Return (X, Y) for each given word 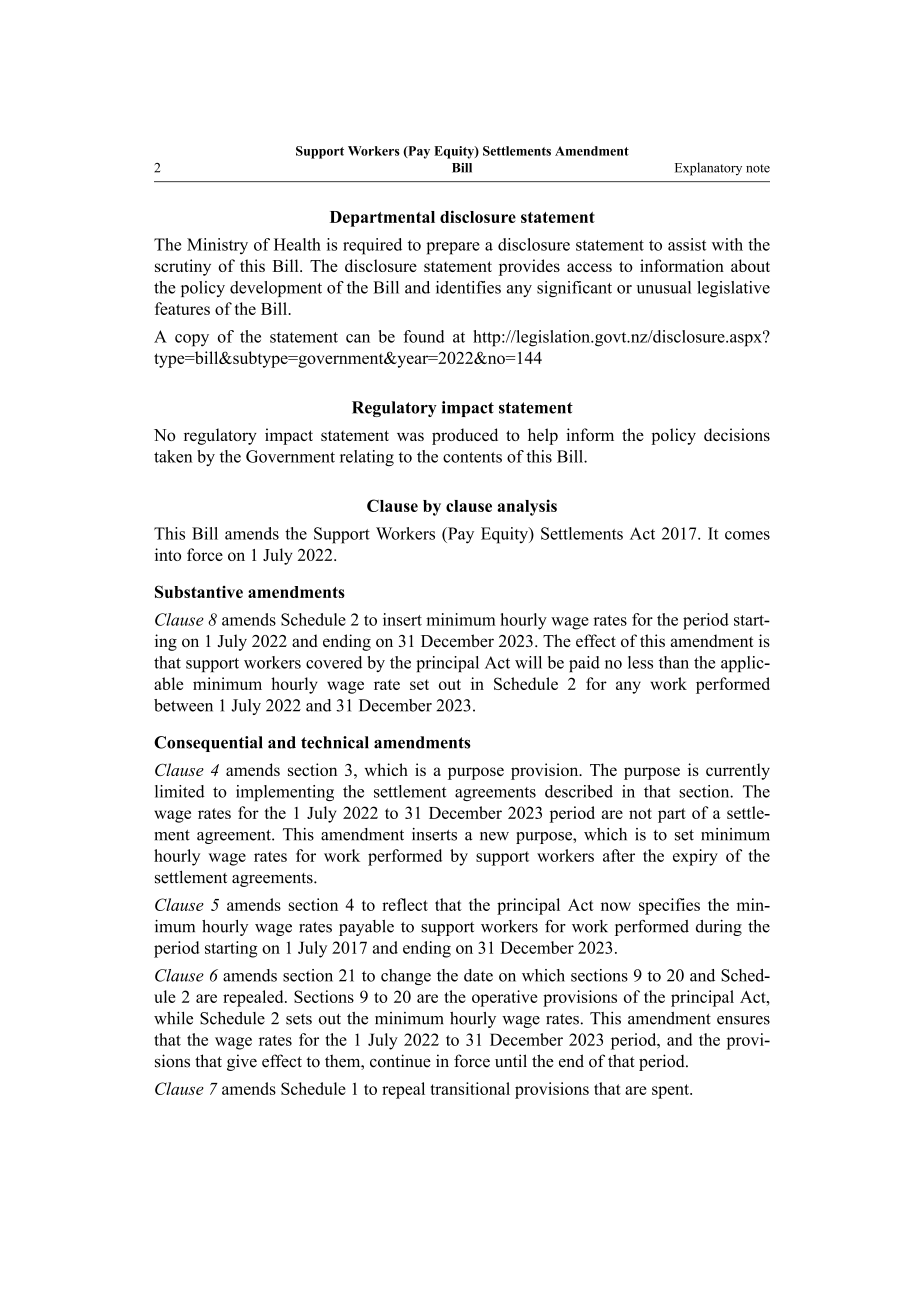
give (242, 1062)
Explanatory (708, 169)
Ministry (217, 246)
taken (173, 456)
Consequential (208, 744)
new (494, 836)
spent (671, 1091)
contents (472, 457)
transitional (470, 1088)
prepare (453, 248)
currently (738, 771)
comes (747, 535)
